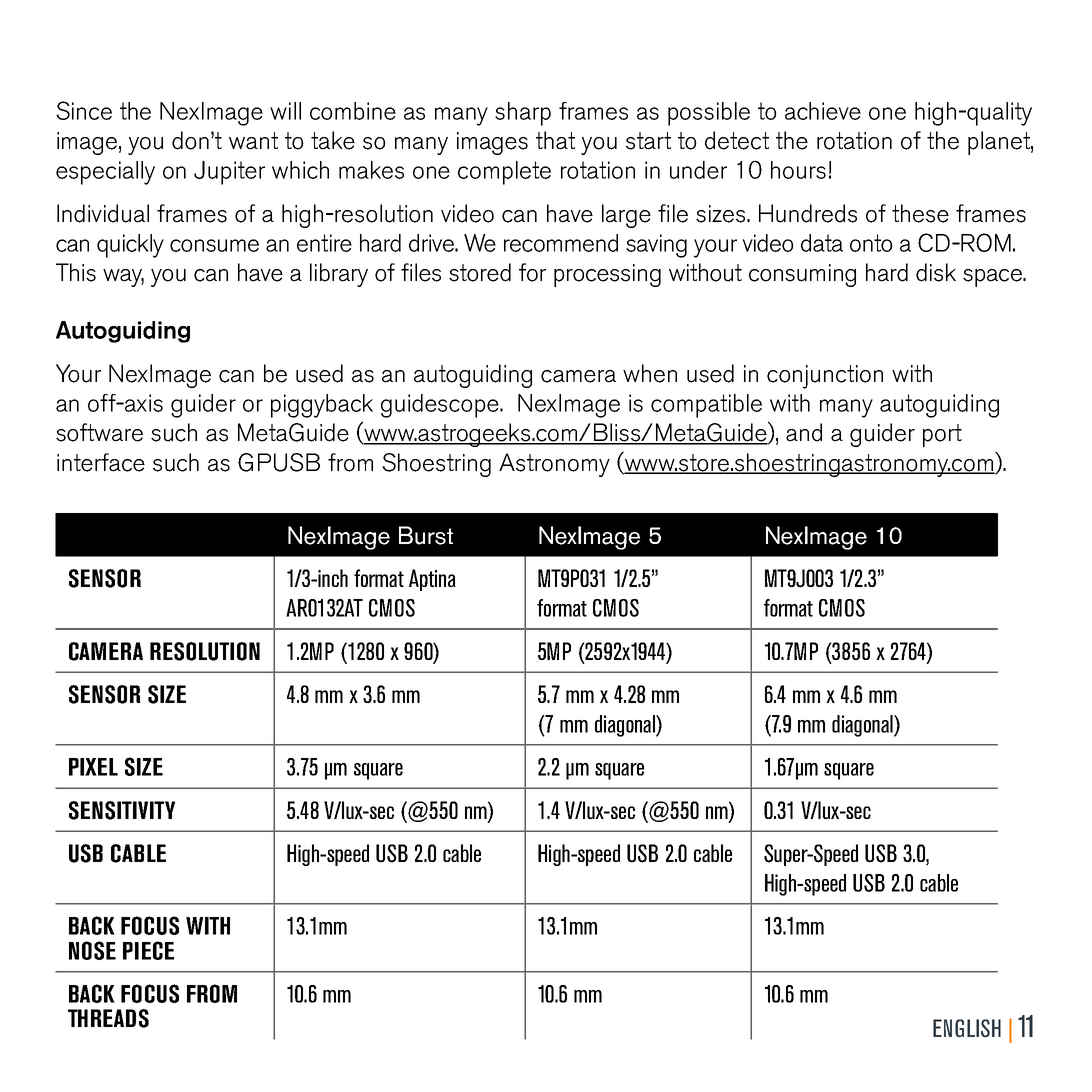 Image resolution: width=1092 pixels, height=1092 pixels. Describe the element at coordinates (122, 810) in the screenshot. I see `SENSITIVITY` at that location.
